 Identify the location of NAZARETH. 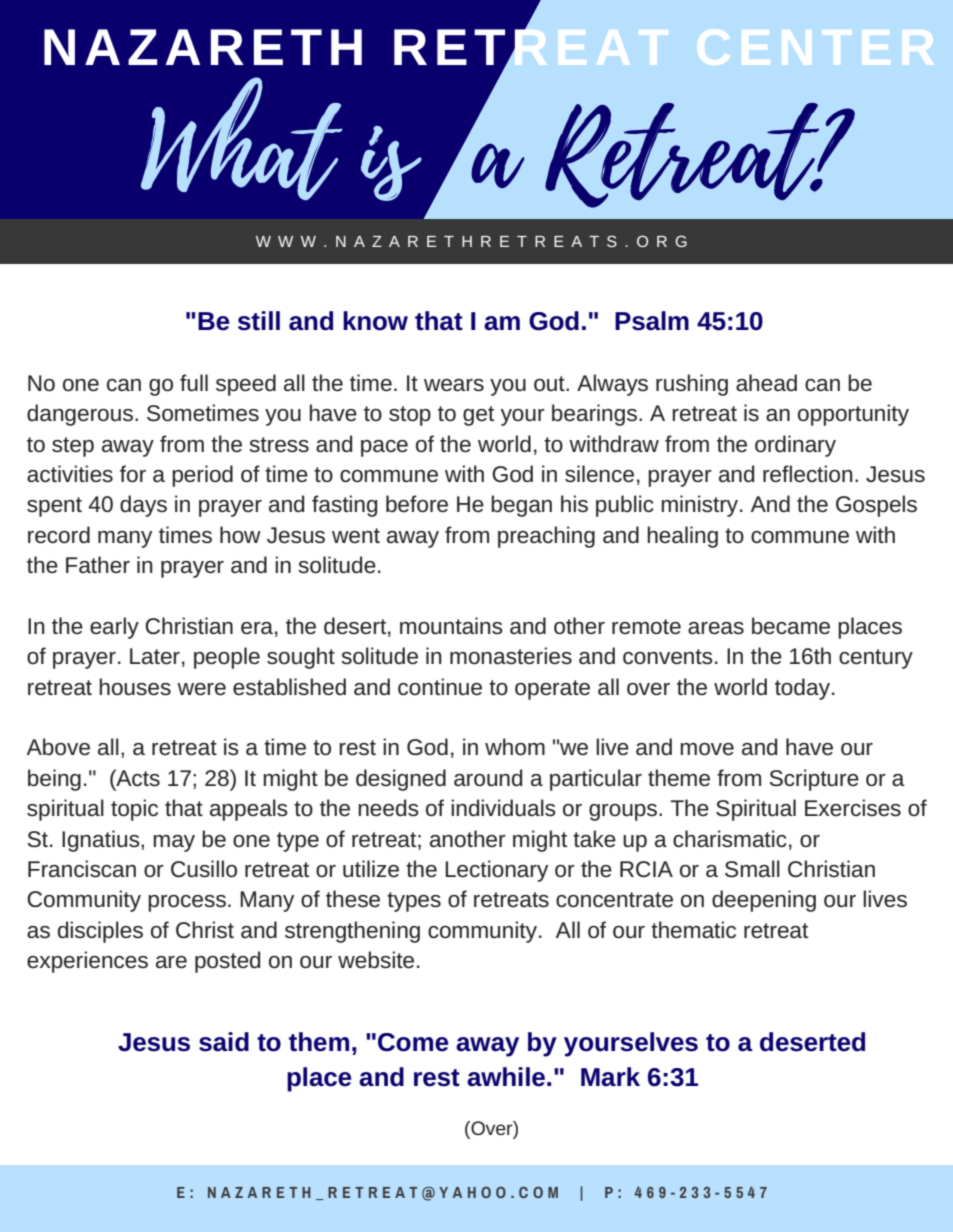
(203, 47).
